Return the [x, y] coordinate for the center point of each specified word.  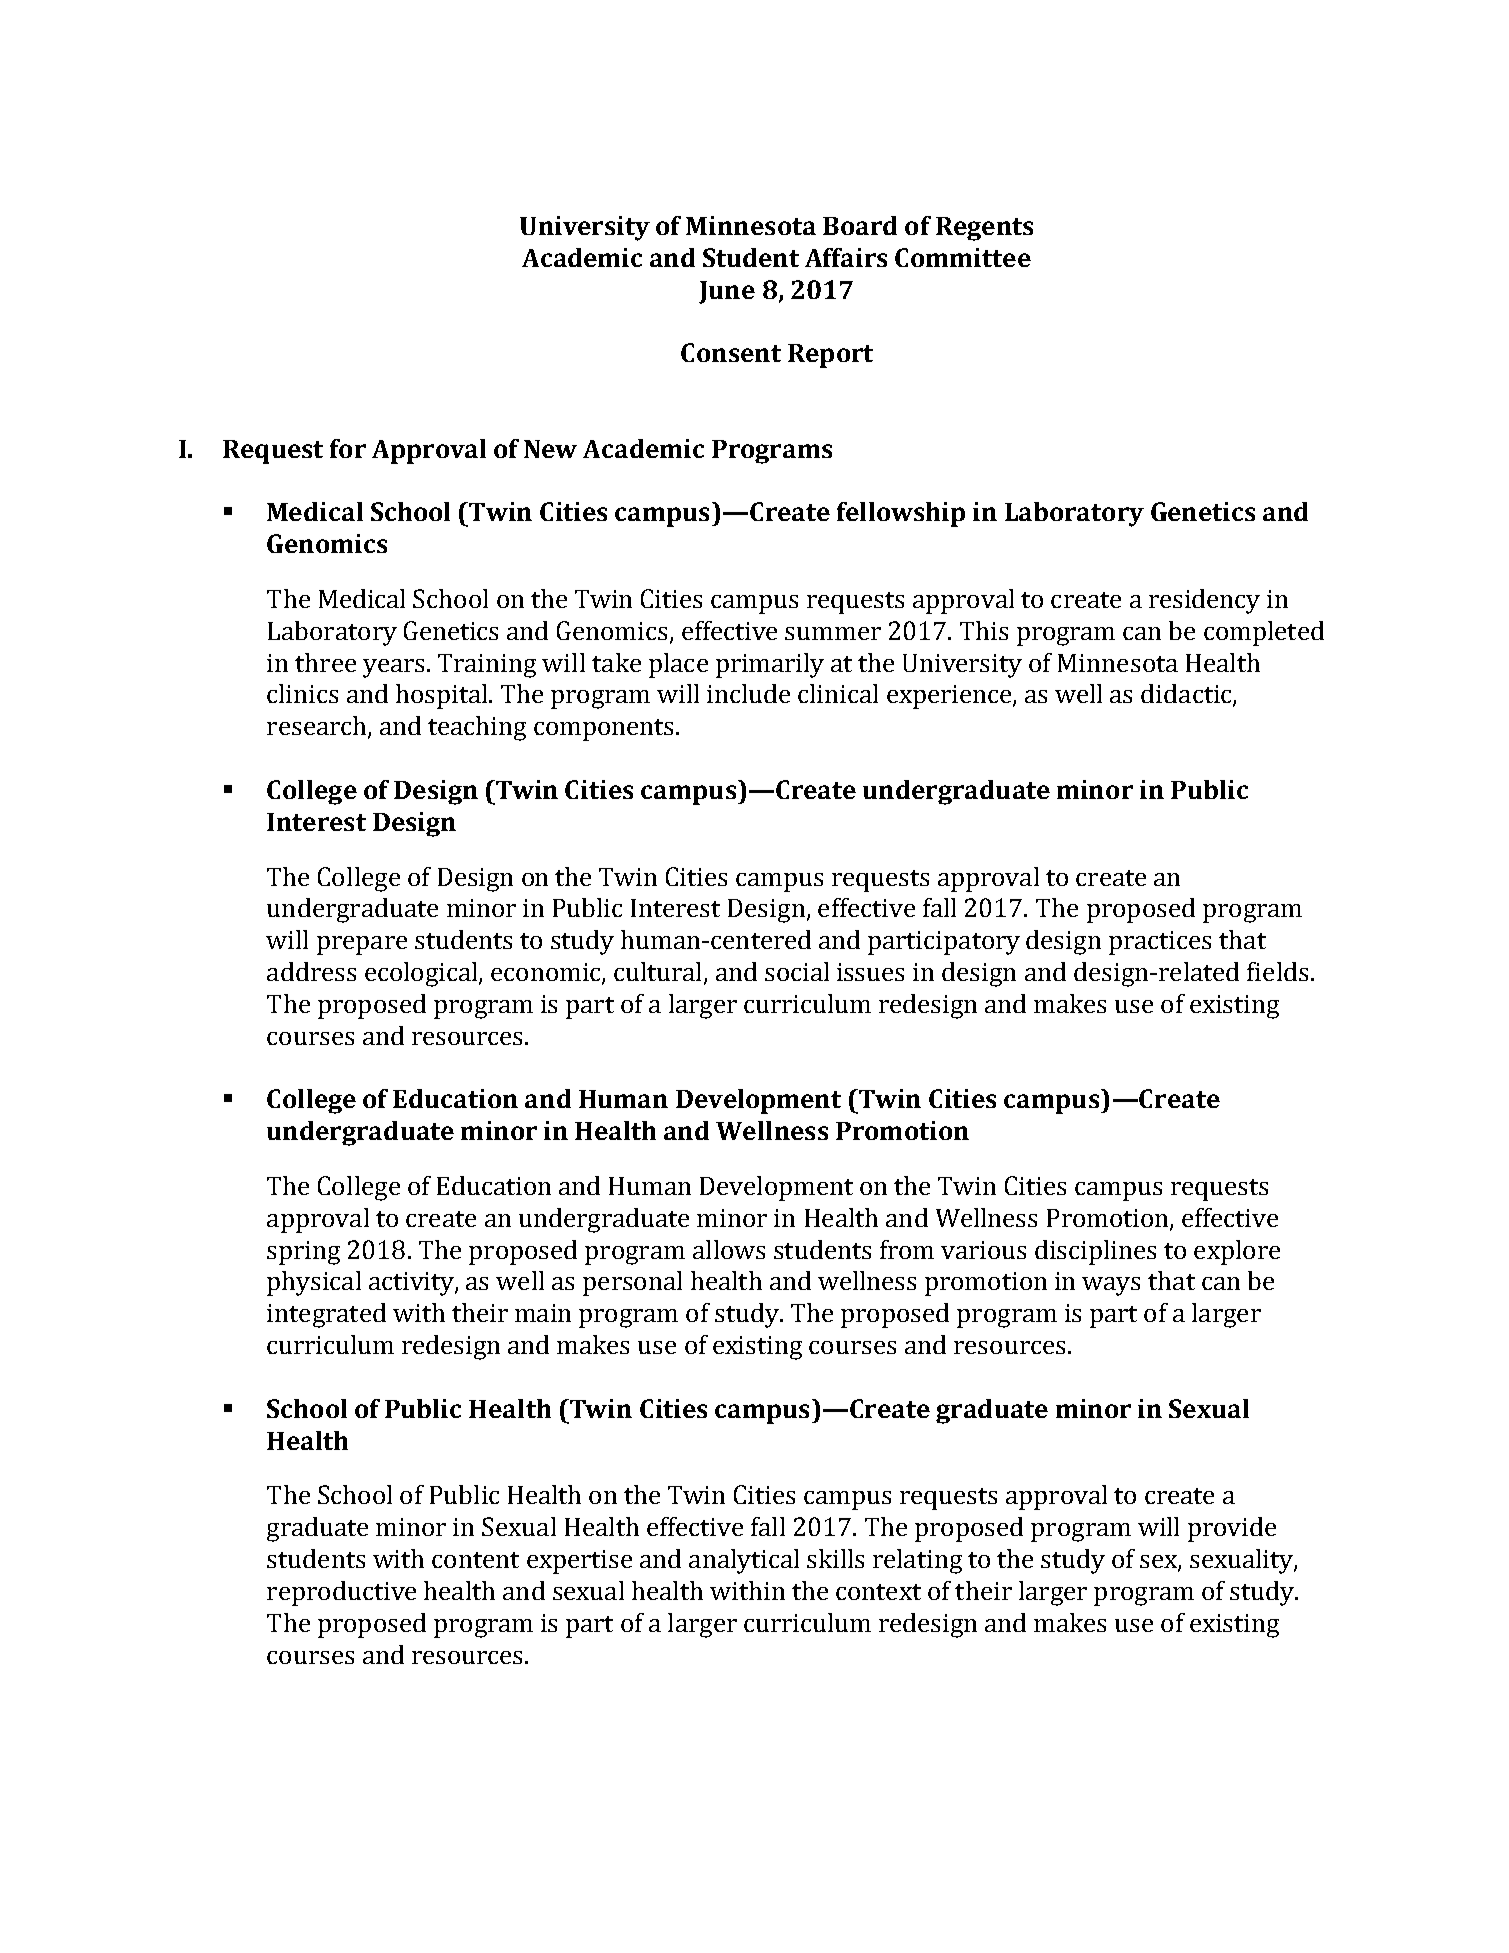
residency [1204, 601]
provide [1232, 1529]
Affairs [846, 257]
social [797, 971]
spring [303, 1253]
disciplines [1095, 1252]
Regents [984, 229]
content [475, 1560]
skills [835, 1558]
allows [729, 1249]
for [348, 448]
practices [1160, 943]
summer [833, 633]
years [393, 668]
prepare [362, 945]
